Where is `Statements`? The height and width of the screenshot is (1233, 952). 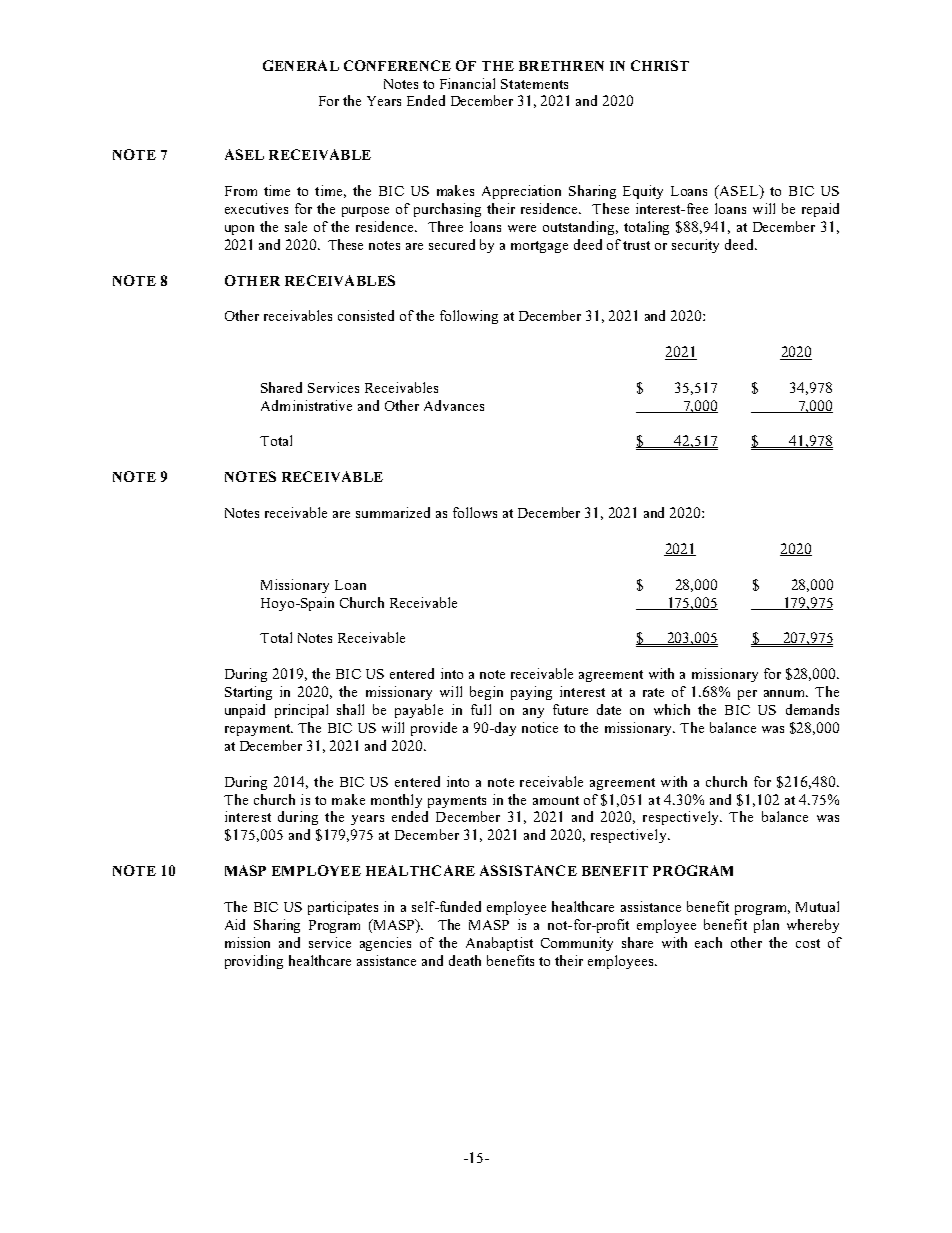
Statements is located at coordinates (534, 84).
